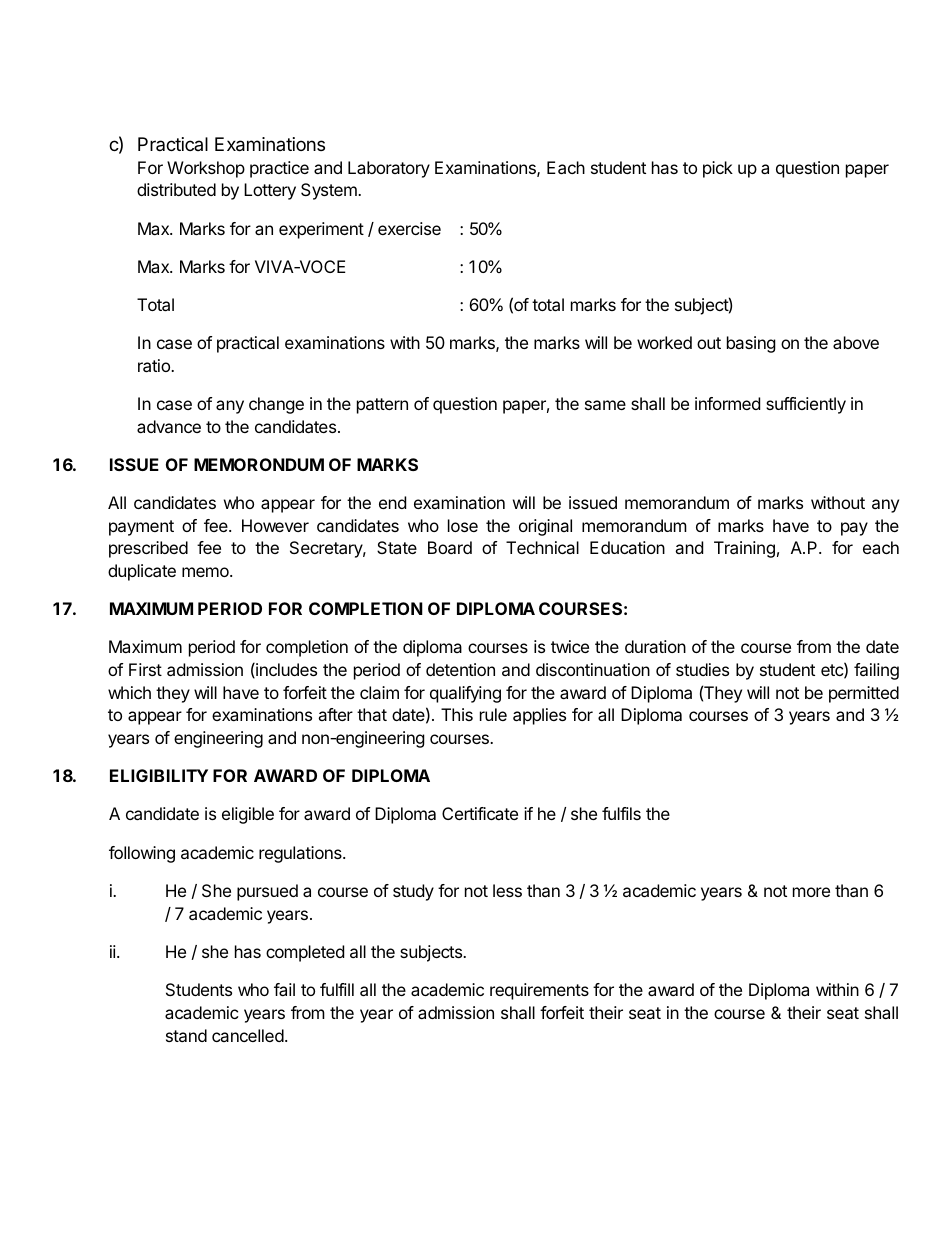 Image resolution: width=952 pixels, height=1233 pixels. Describe the element at coordinates (142, 572) in the screenshot. I see `duplicate` at that location.
